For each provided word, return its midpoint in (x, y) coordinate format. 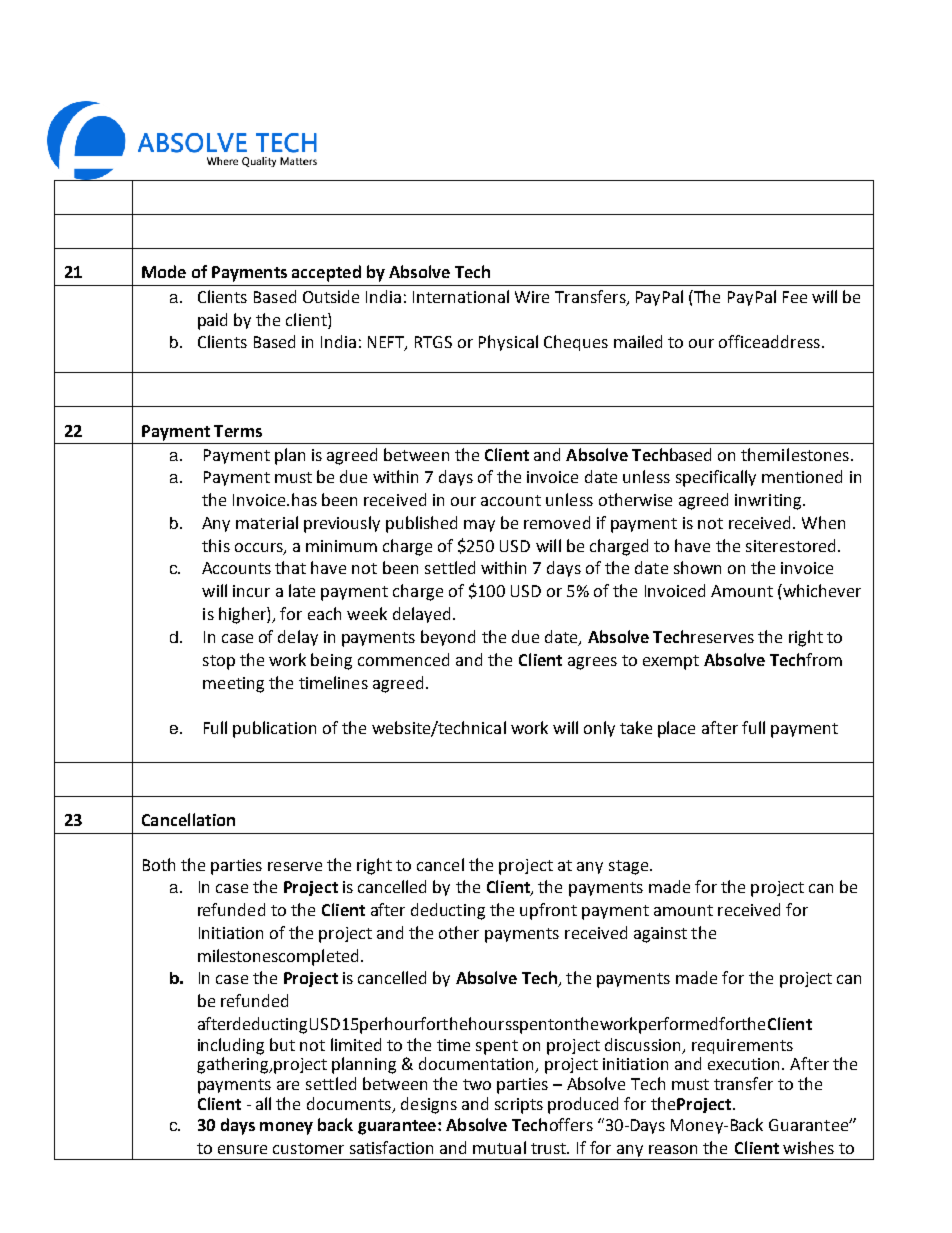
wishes (808, 1147)
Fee (795, 297)
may (479, 526)
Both (159, 864)
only (599, 729)
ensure (242, 1149)
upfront (548, 911)
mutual (499, 1147)
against (660, 935)
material (267, 522)
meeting (233, 685)
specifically (716, 478)
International (461, 296)
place (676, 729)
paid (212, 321)
